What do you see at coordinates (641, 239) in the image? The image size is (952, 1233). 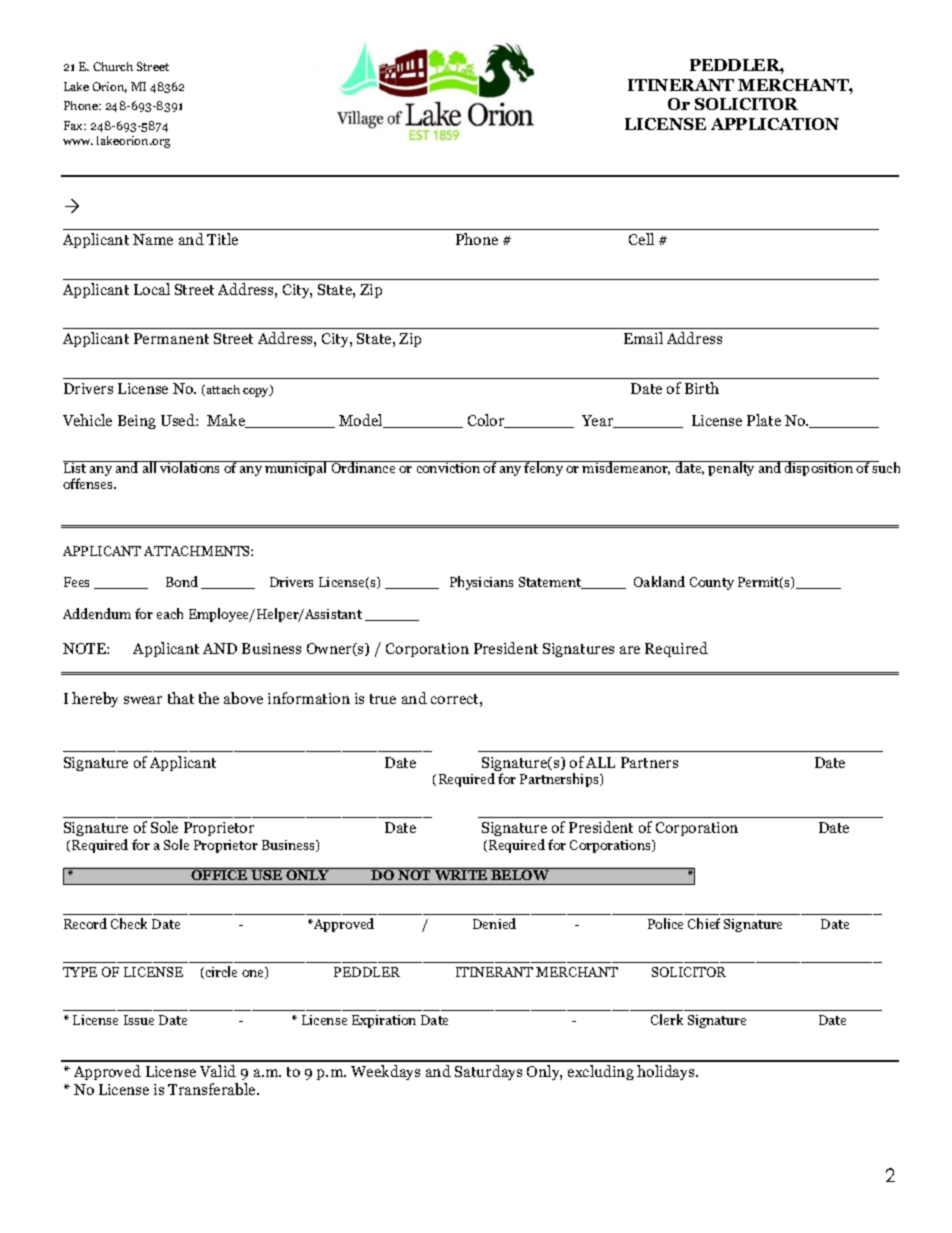 I see `Cell` at bounding box center [641, 239].
